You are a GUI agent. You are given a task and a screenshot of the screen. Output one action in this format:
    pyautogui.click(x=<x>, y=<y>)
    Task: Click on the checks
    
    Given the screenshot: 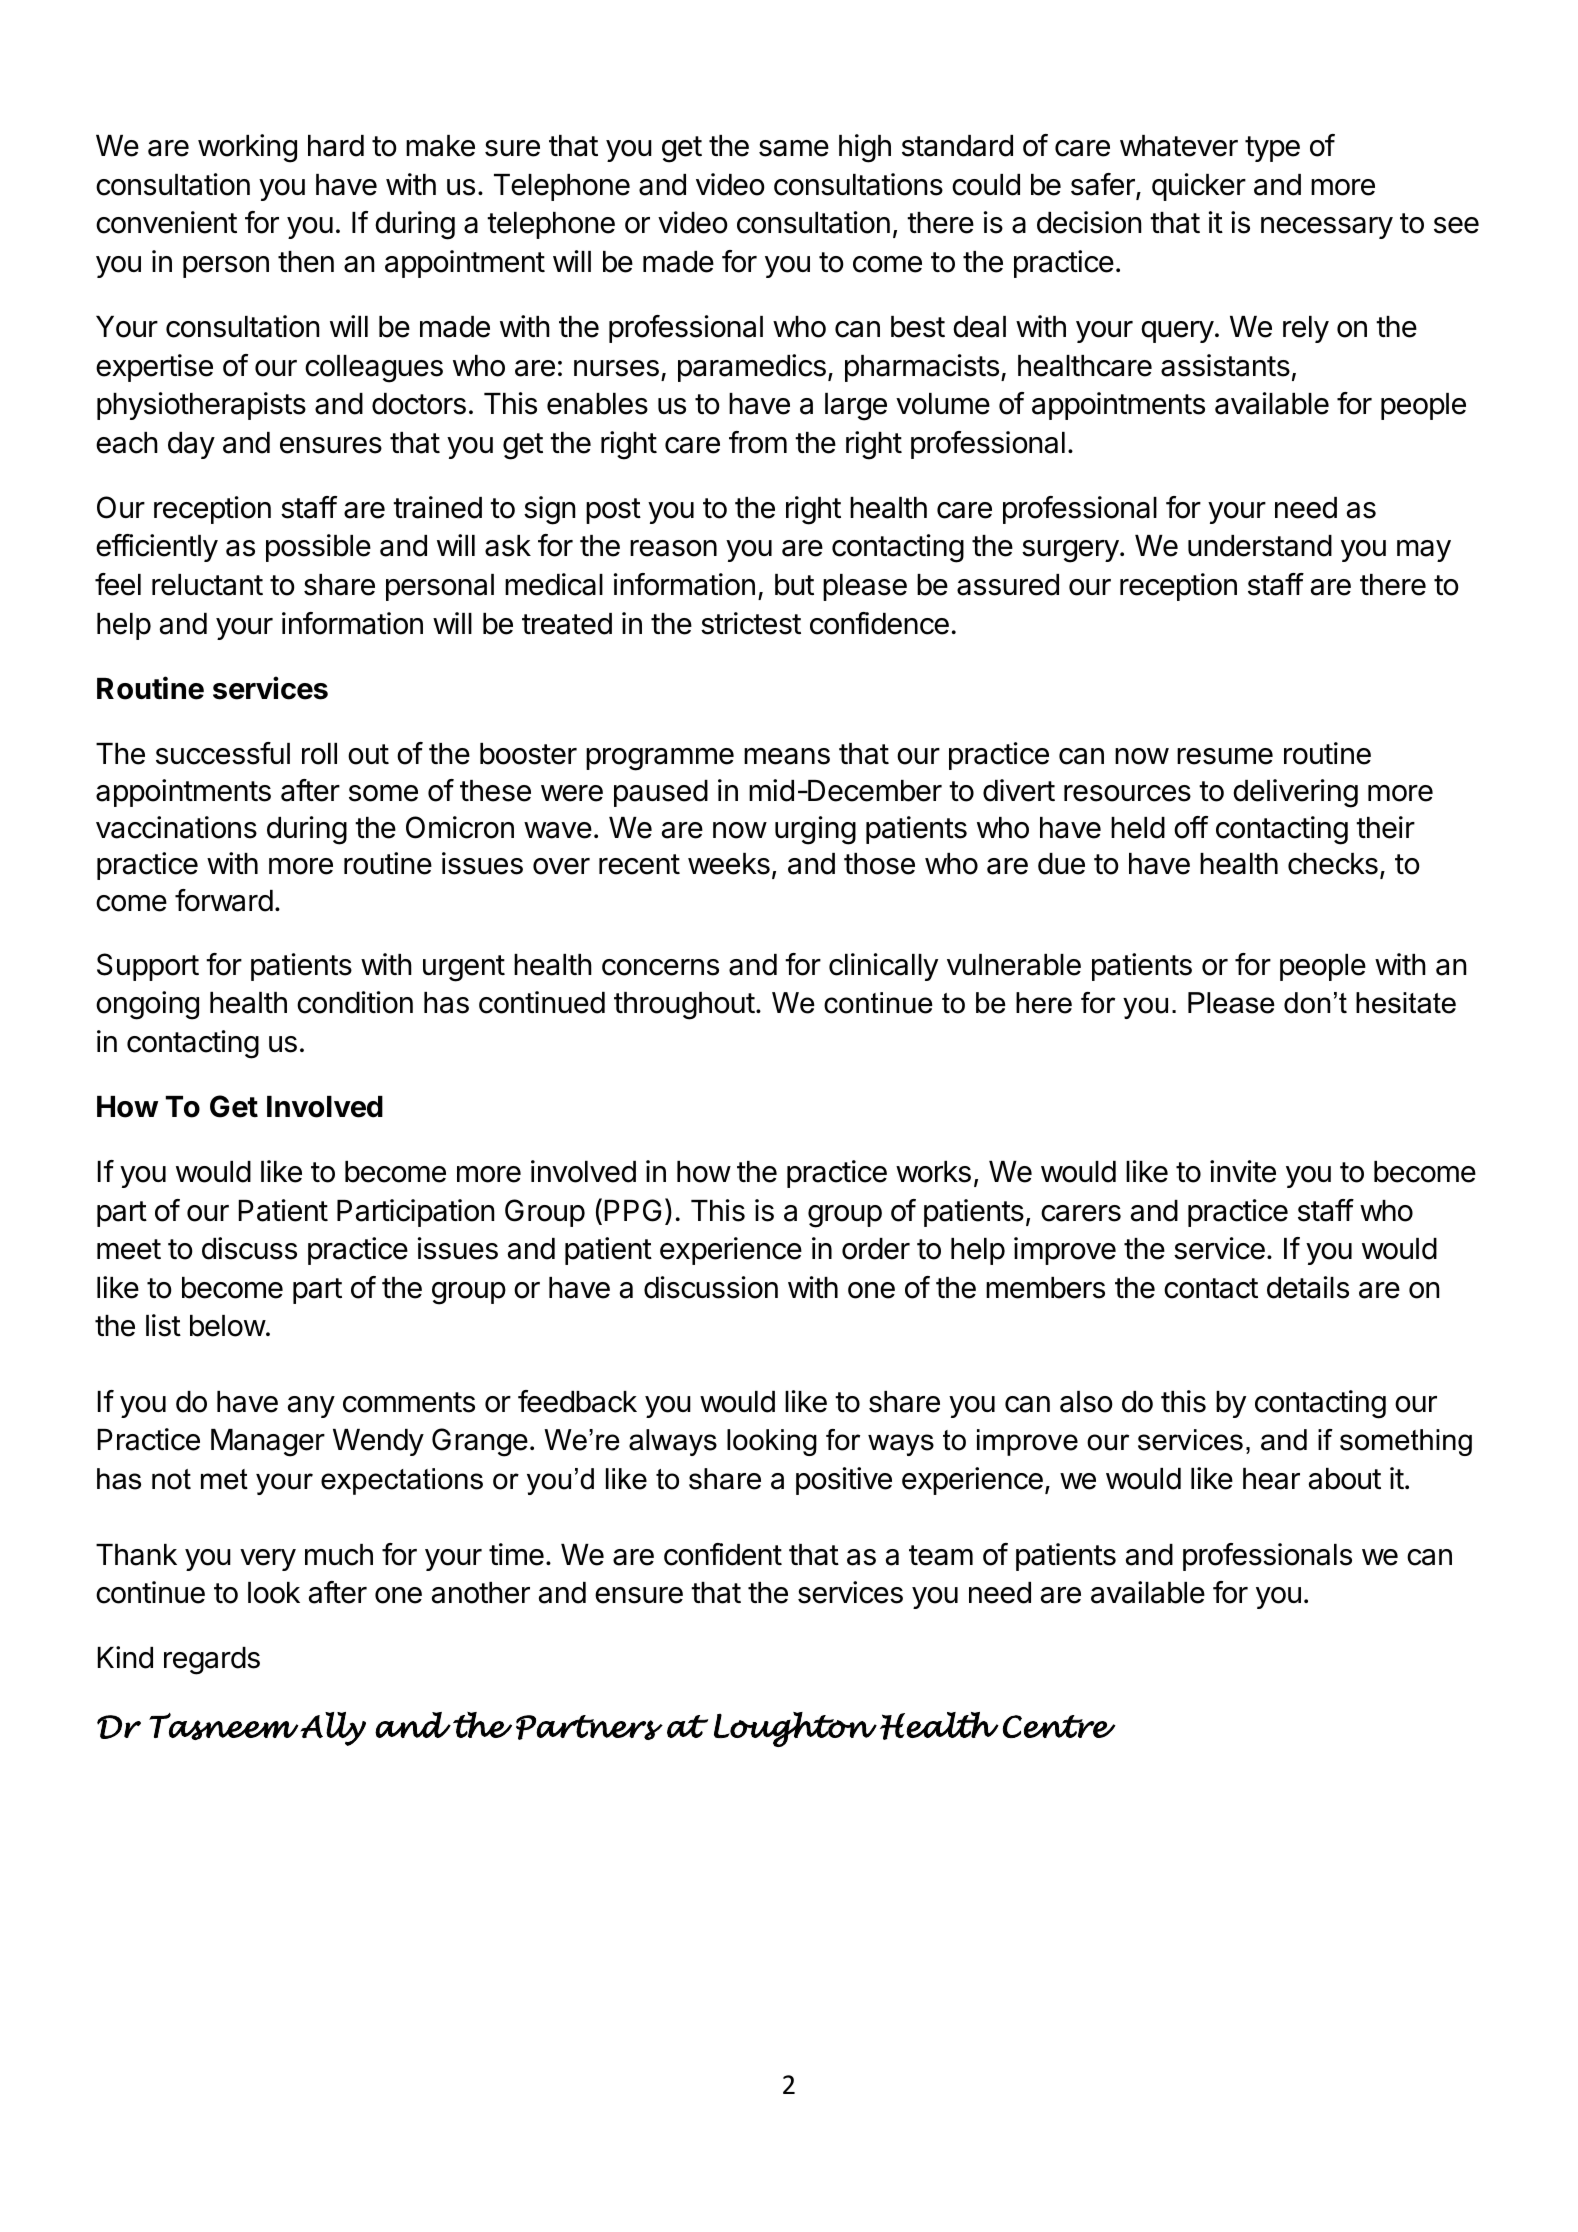 What is the action you would take?
    pyautogui.click(x=1333, y=864)
